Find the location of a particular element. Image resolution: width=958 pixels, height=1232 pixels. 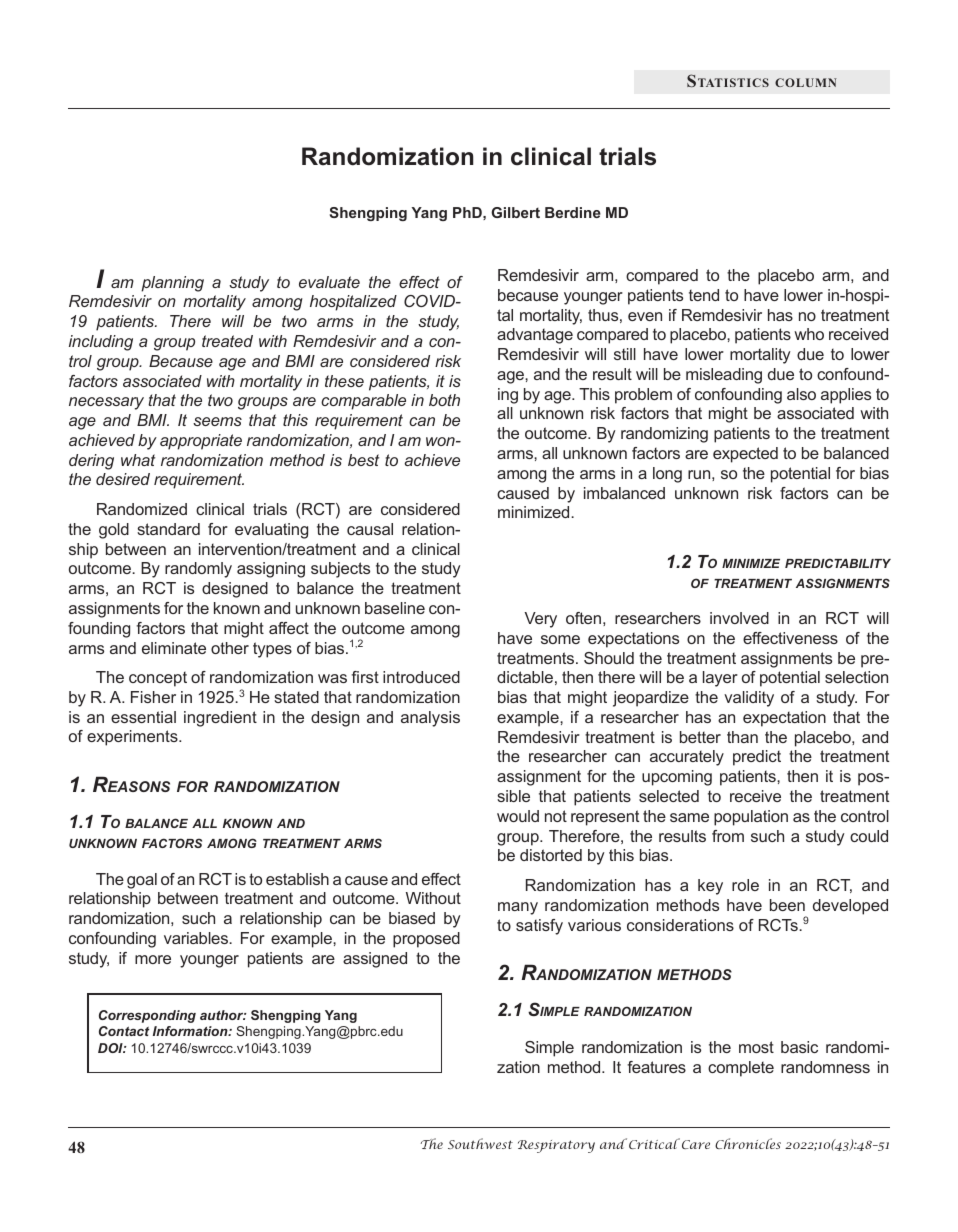

treated is located at coordinates (227, 341).
